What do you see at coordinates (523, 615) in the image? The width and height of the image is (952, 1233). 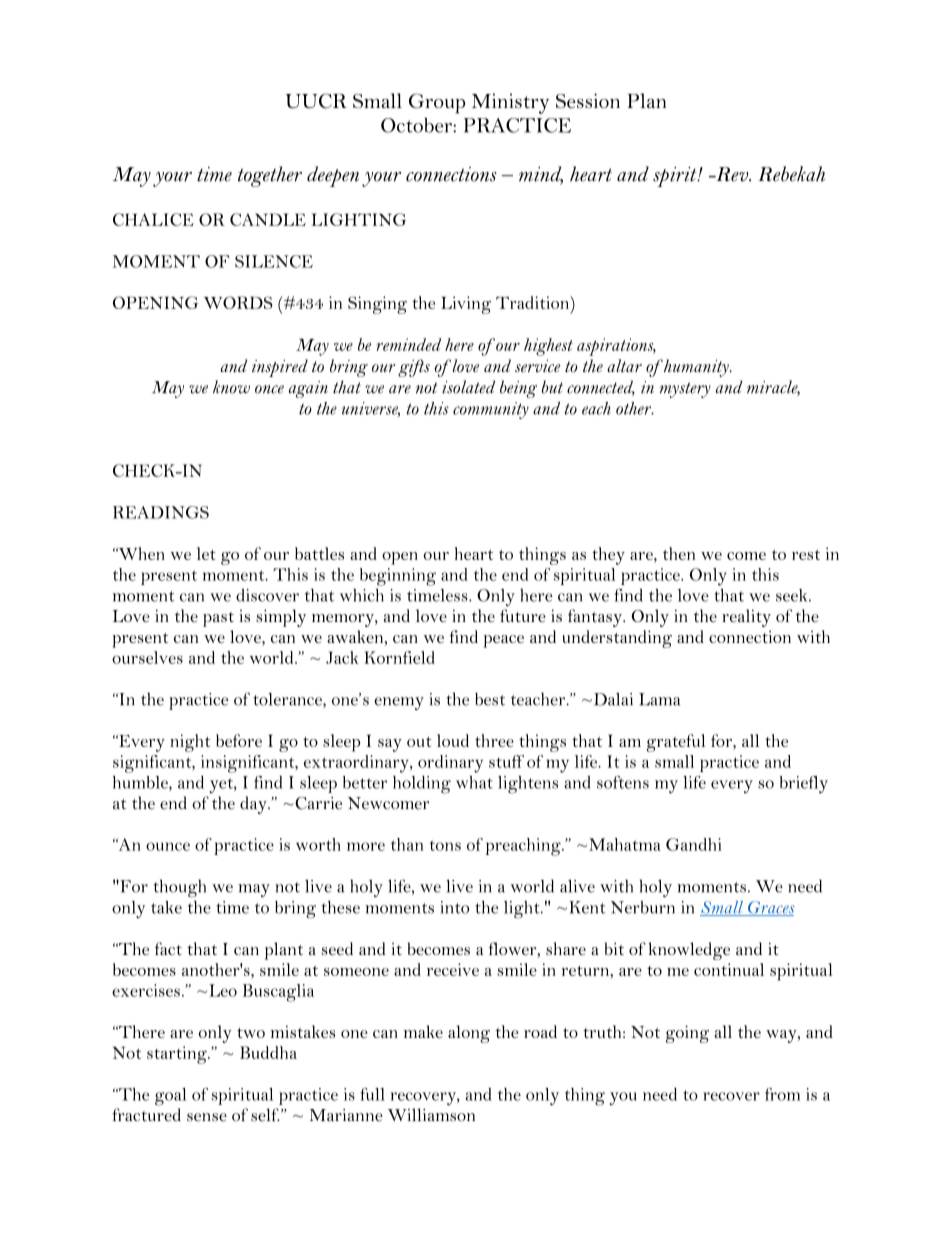 I see `future` at bounding box center [523, 615].
